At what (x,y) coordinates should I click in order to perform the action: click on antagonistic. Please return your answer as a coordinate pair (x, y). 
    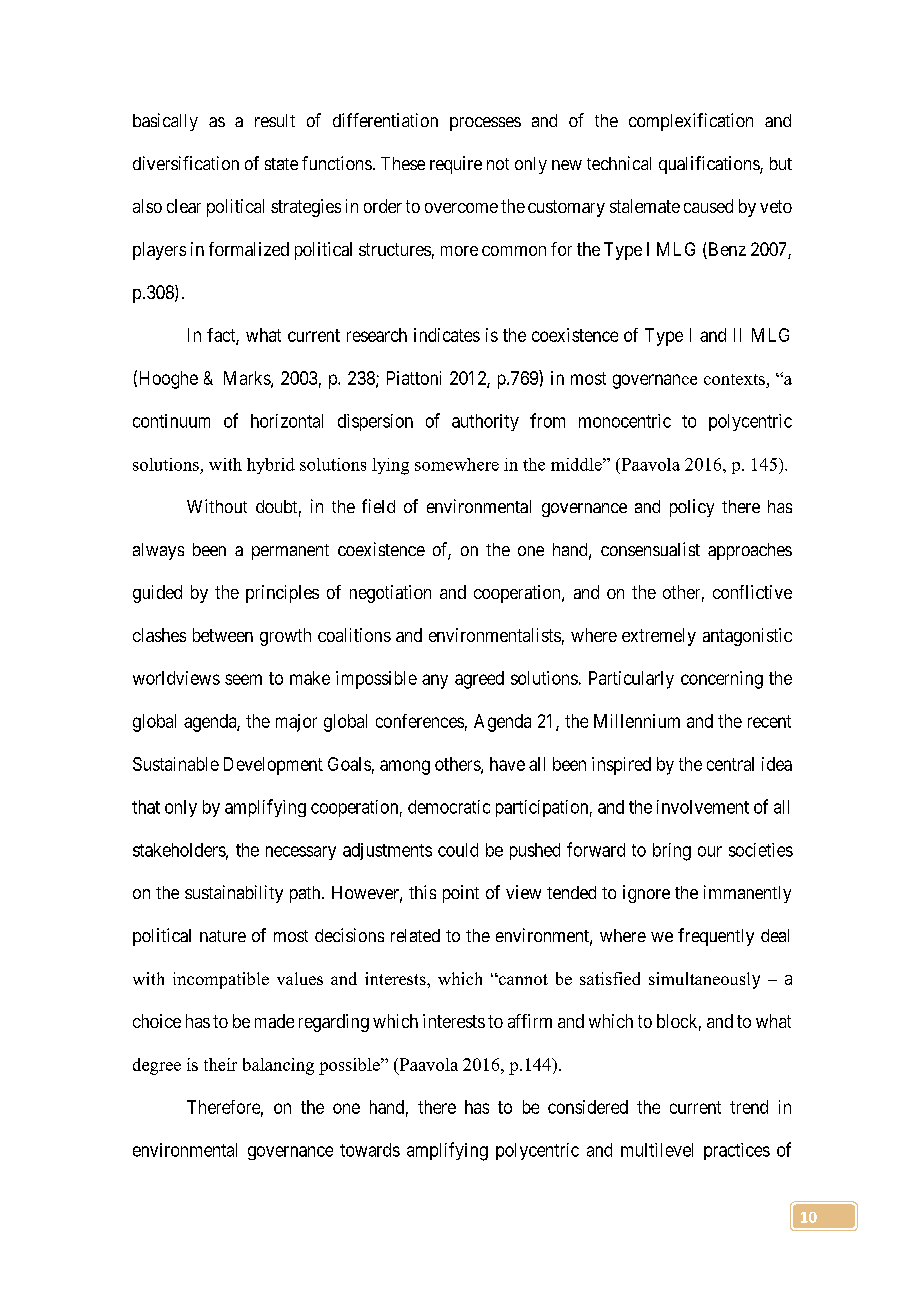
    Looking at the image, I should click on (747, 637).
